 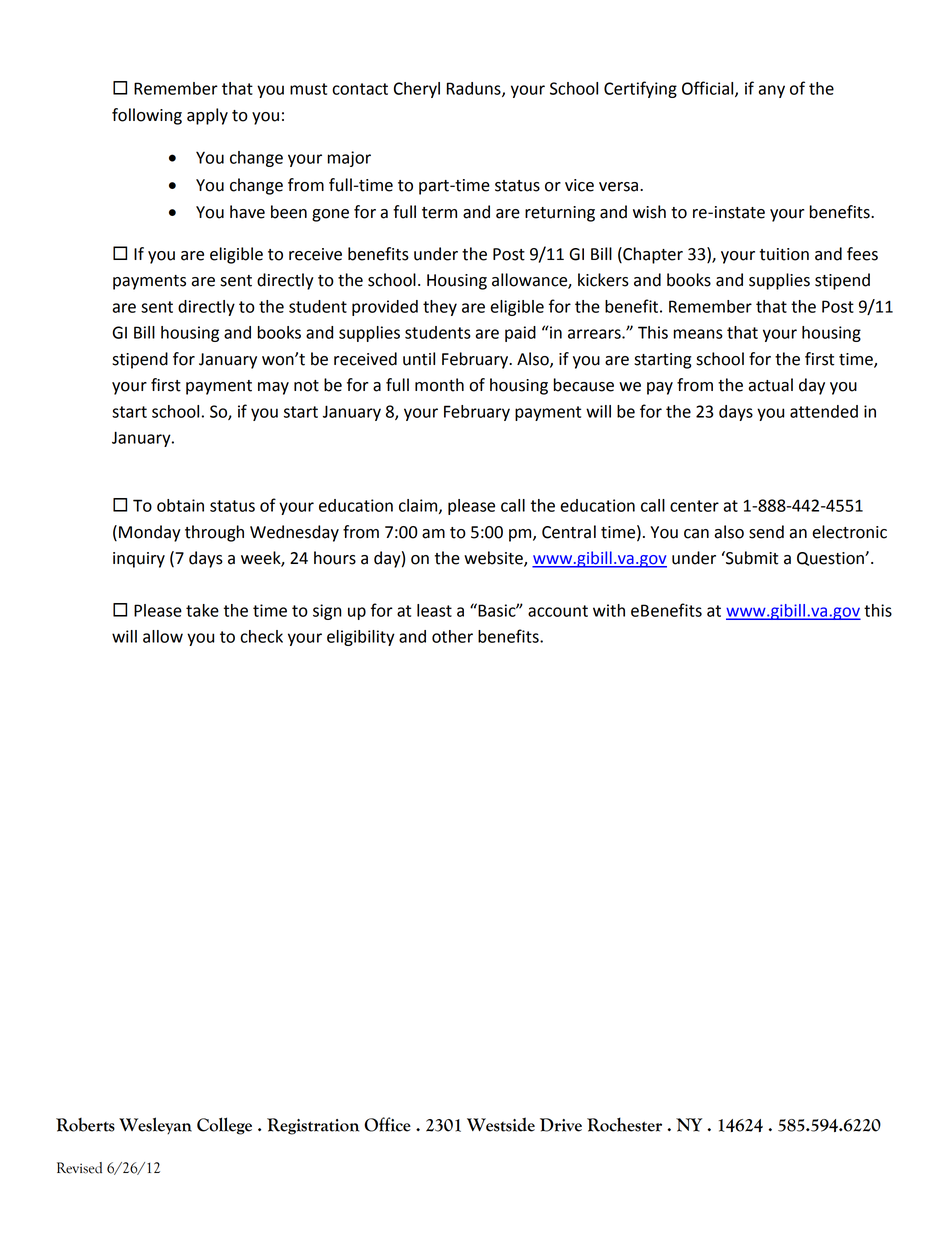 I want to click on Submit, so click(x=751, y=558).
